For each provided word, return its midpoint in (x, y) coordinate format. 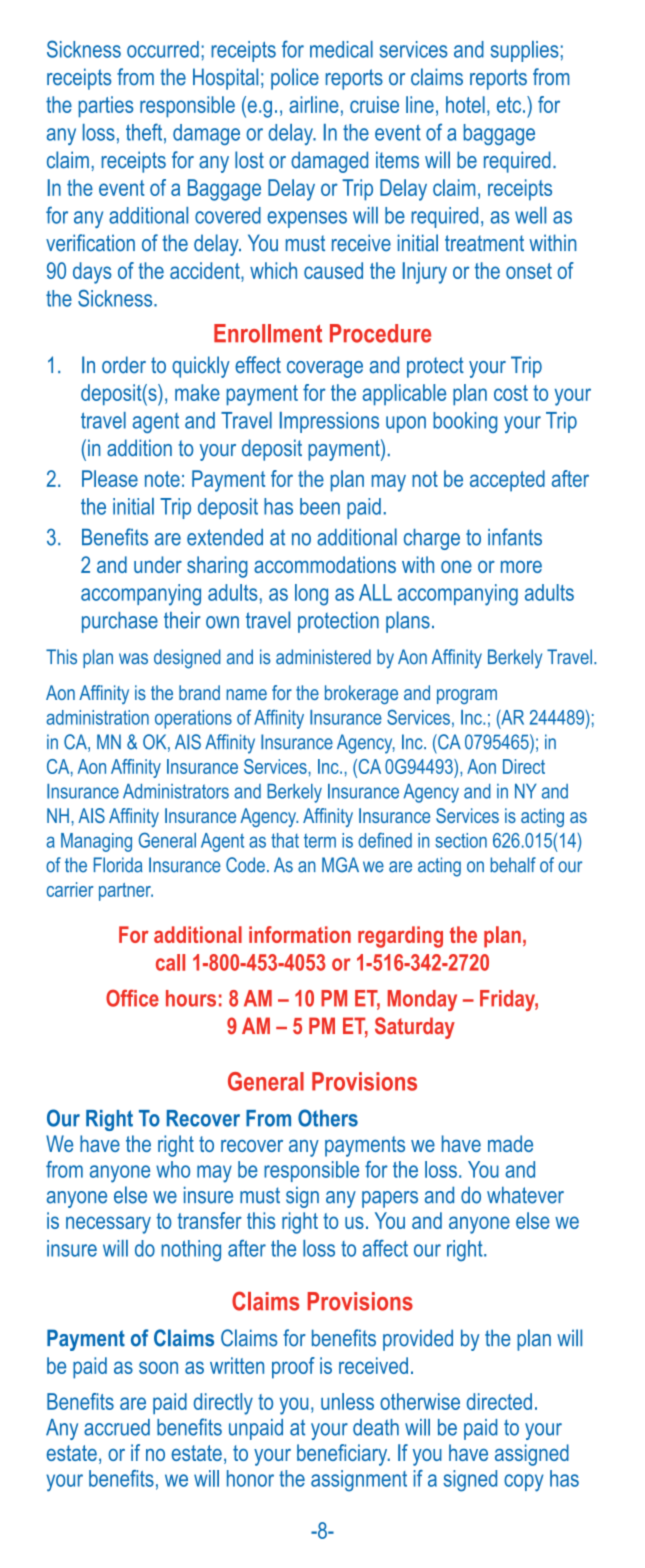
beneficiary (343, 1455)
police (295, 79)
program (467, 696)
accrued (117, 1427)
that (285, 840)
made (510, 1143)
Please (110, 478)
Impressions (329, 422)
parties (106, 107)
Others (328, 1118)
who (173, 1169)
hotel (465, 104)
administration (97, 717)
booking (465, 422)
